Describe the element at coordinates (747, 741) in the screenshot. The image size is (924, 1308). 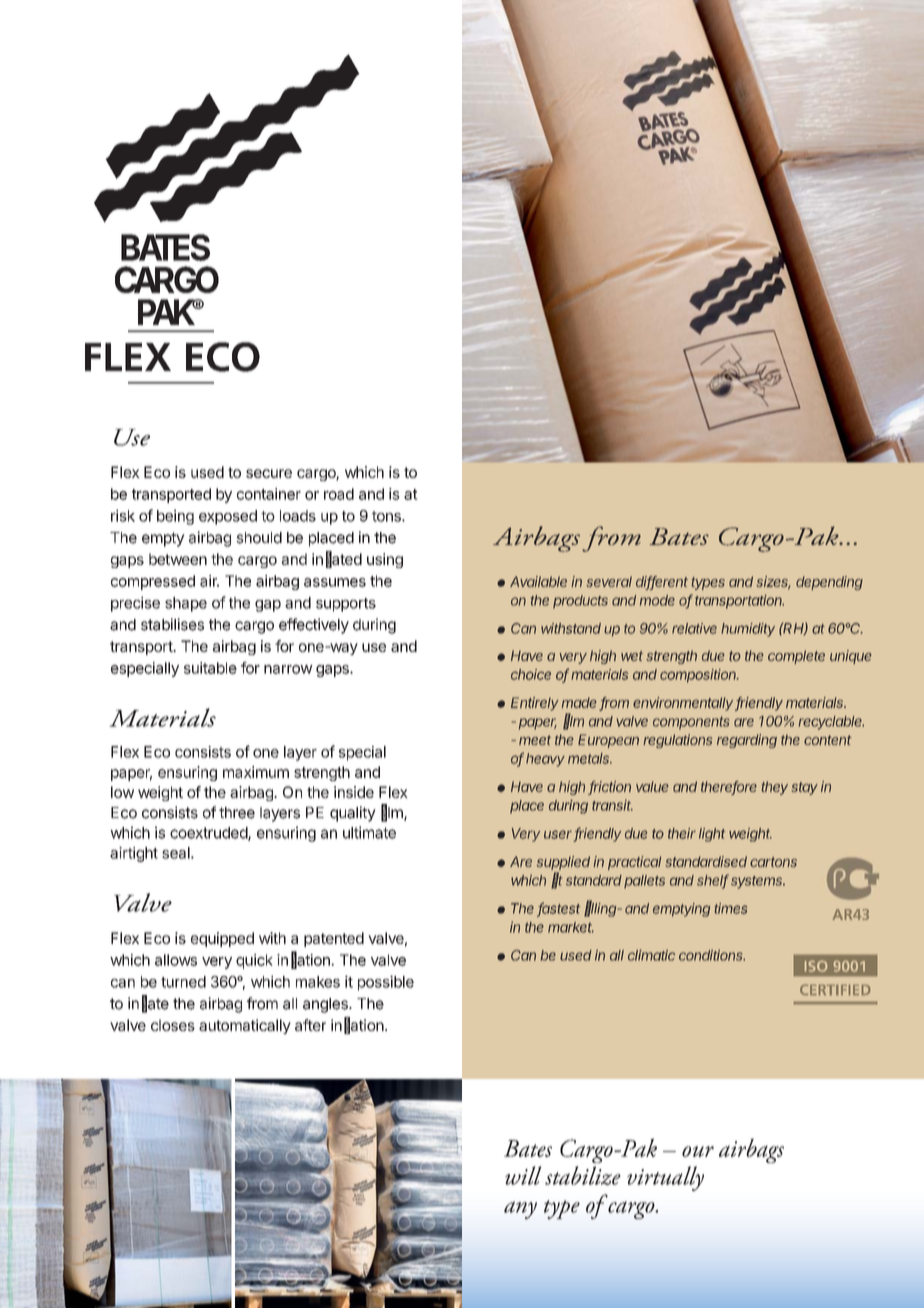
I see `regarding` at that location.
